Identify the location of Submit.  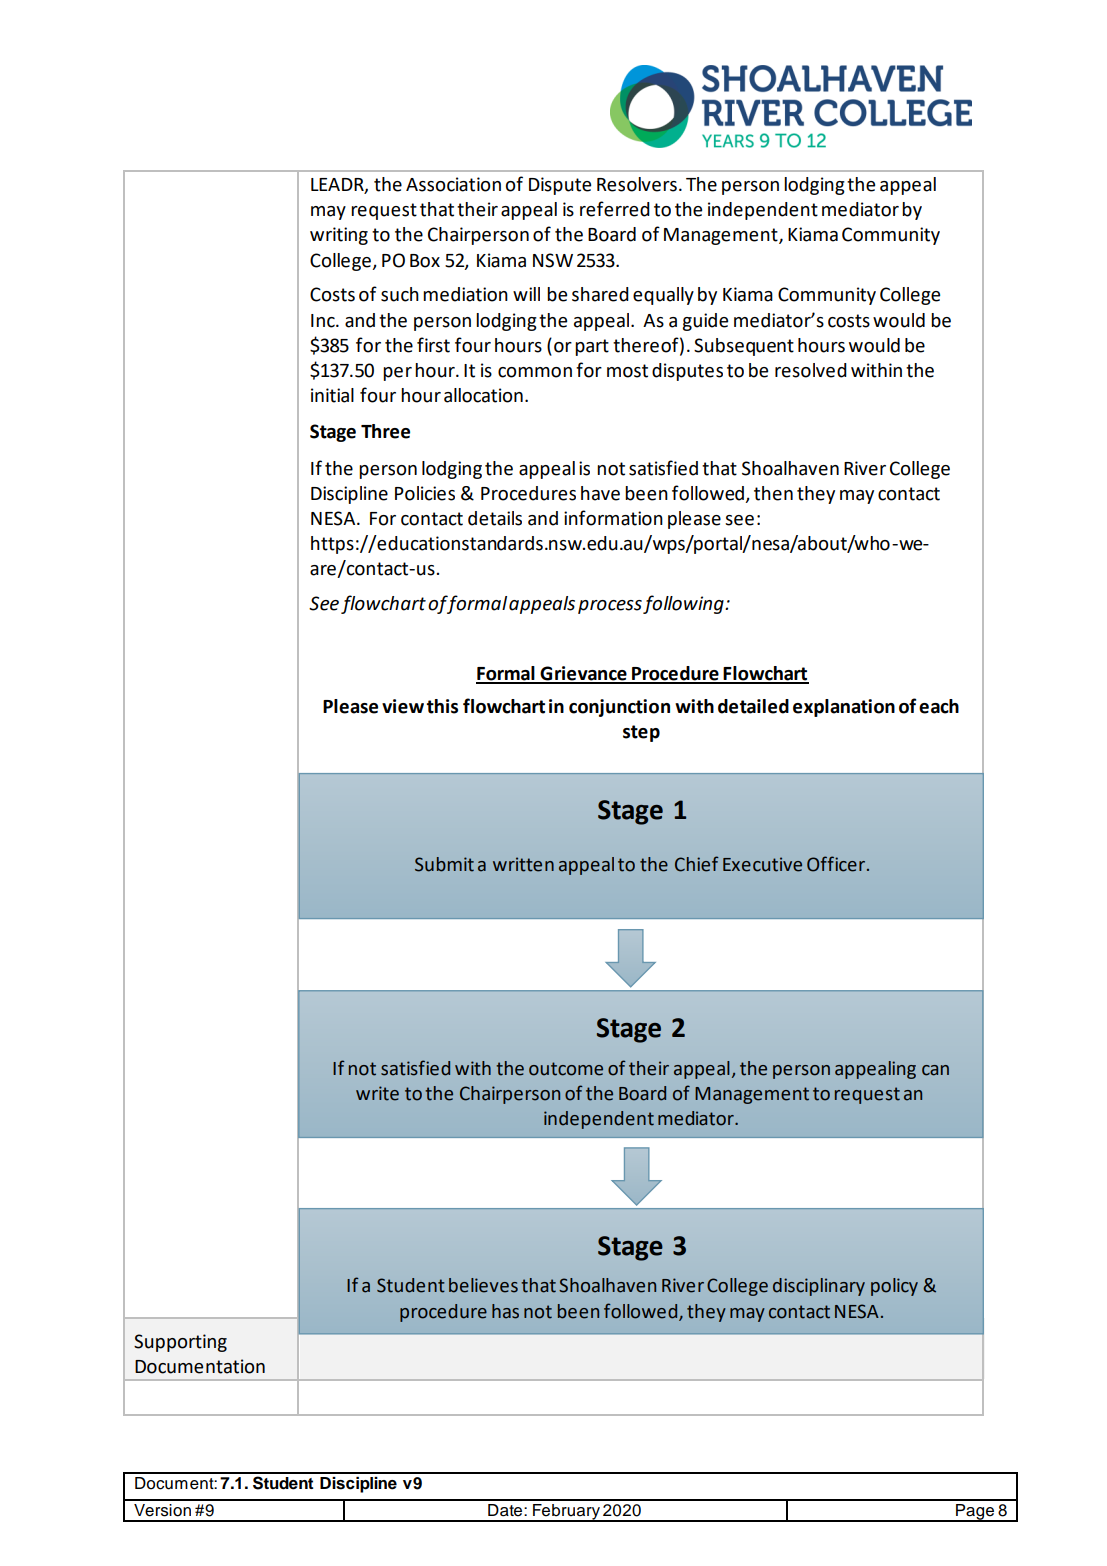
(444, 864).
